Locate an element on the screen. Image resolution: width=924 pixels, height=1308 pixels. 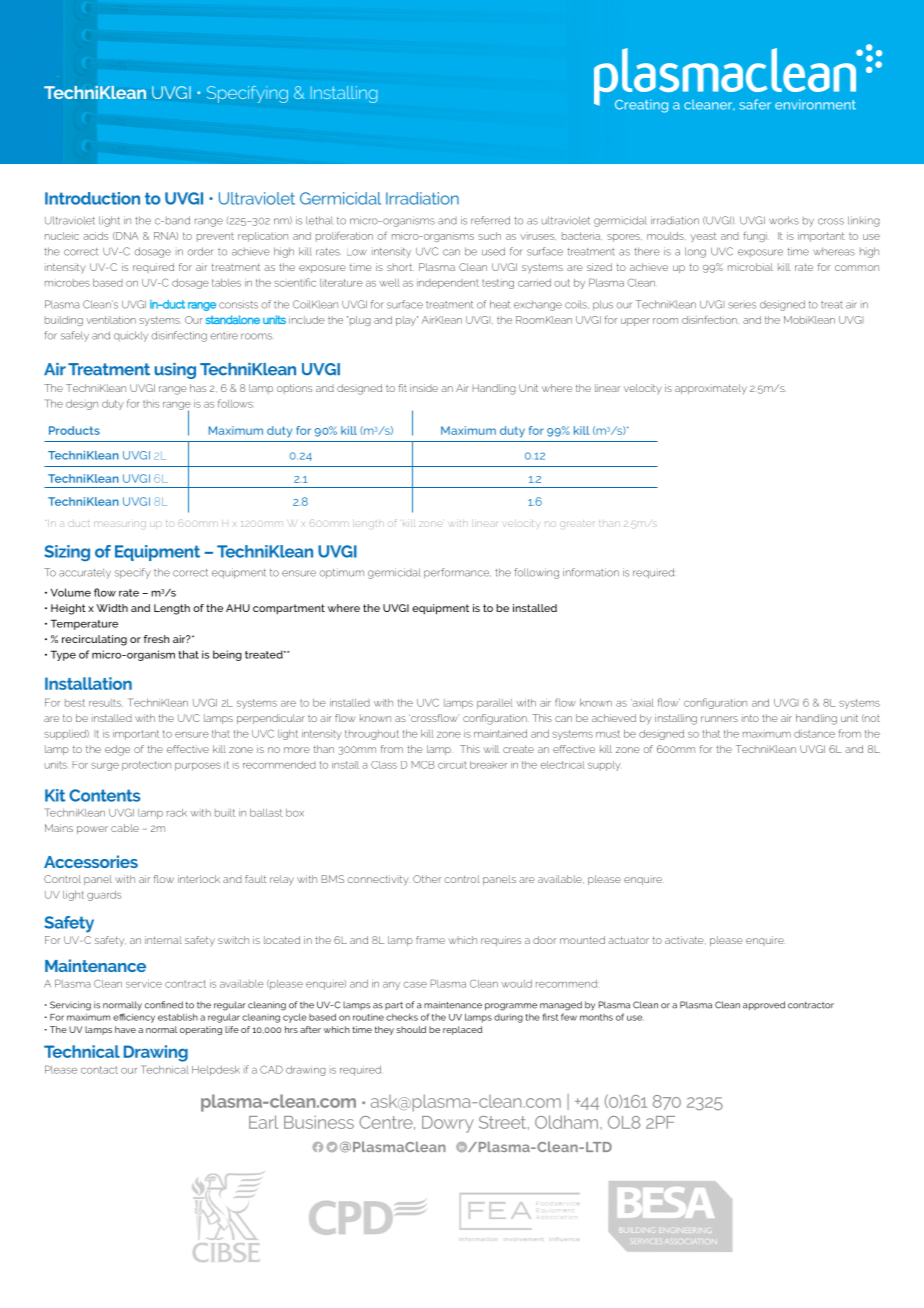
used is located at coordinates (493, 251).
